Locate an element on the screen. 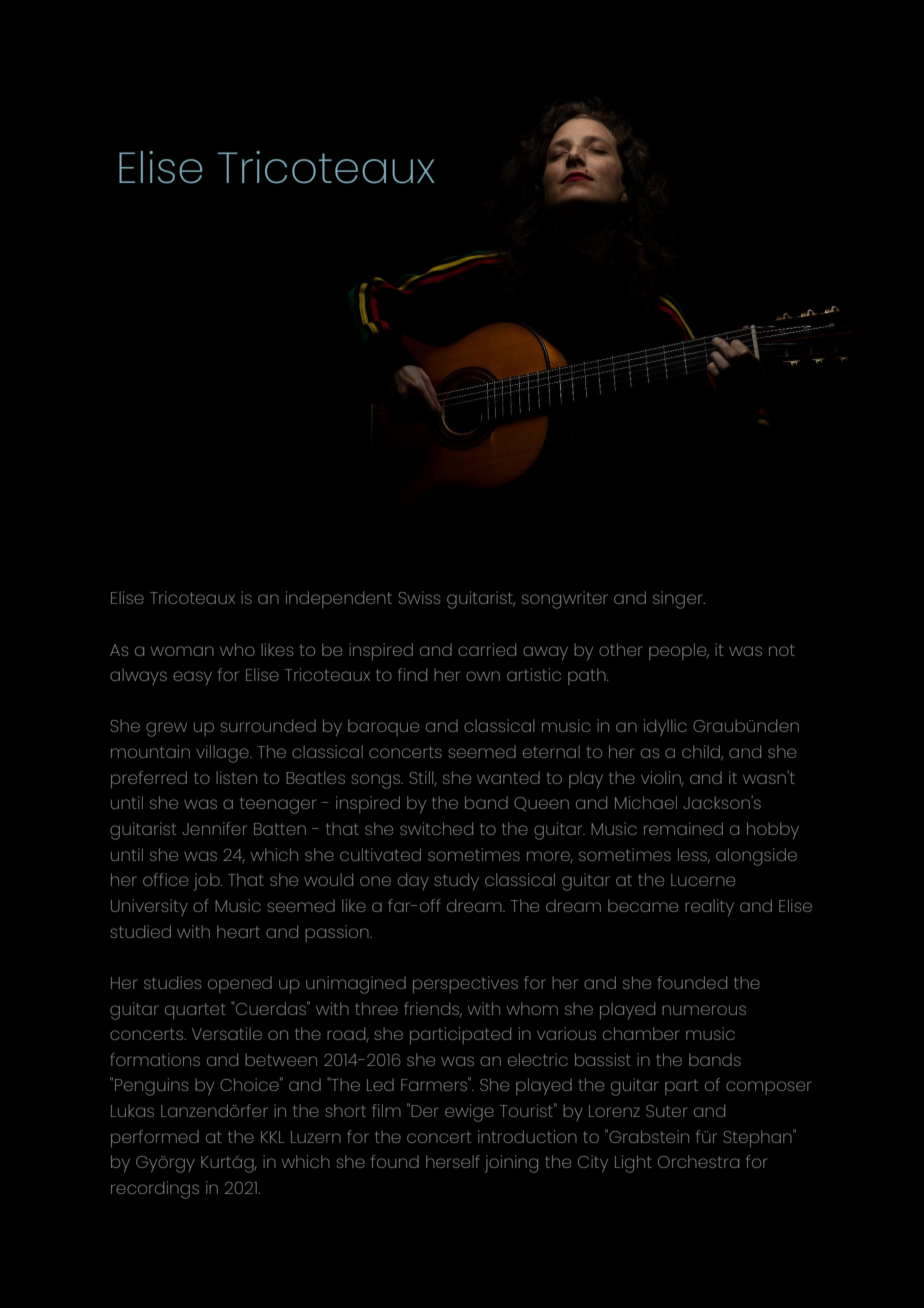 Image resolution: width=924 pixels, height=1308 pixels. recordings is located at coordinates (155, 1190).
